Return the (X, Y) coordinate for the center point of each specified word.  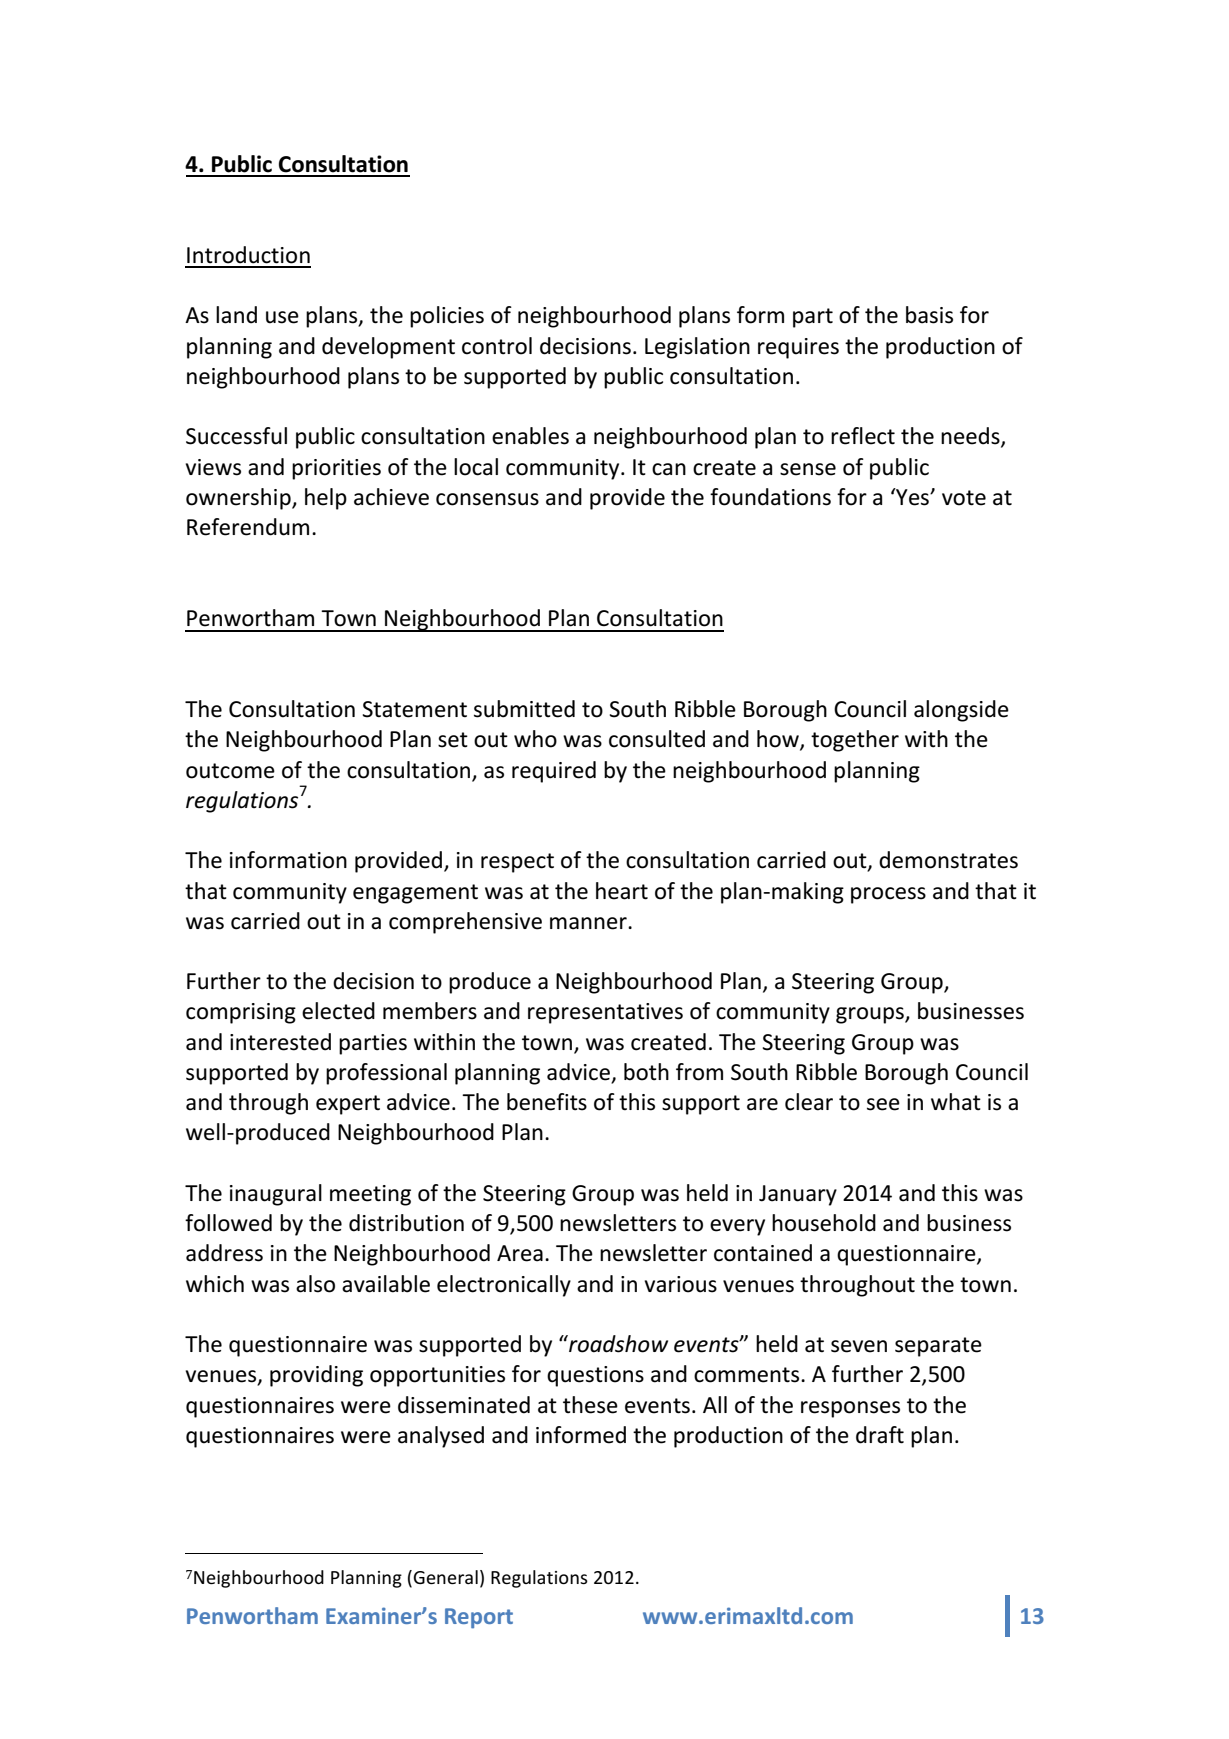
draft (880, 1435)
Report (479, 1618)
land (236, 315)
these (590, 1405)
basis (929, 315)
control (497, 346)
